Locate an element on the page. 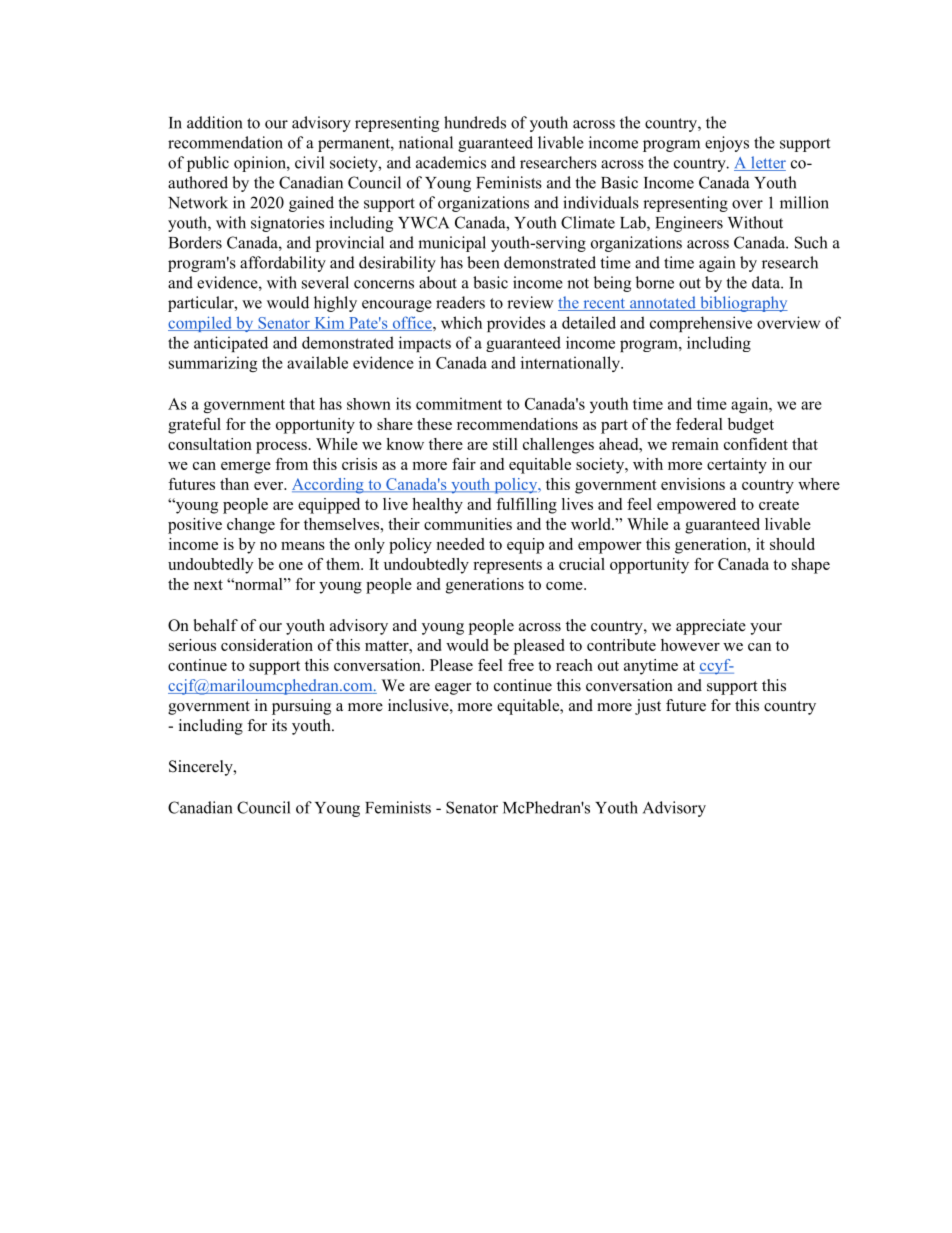 The image size is (952, 1233). Sincerely is located at coordinates (202, 768).
